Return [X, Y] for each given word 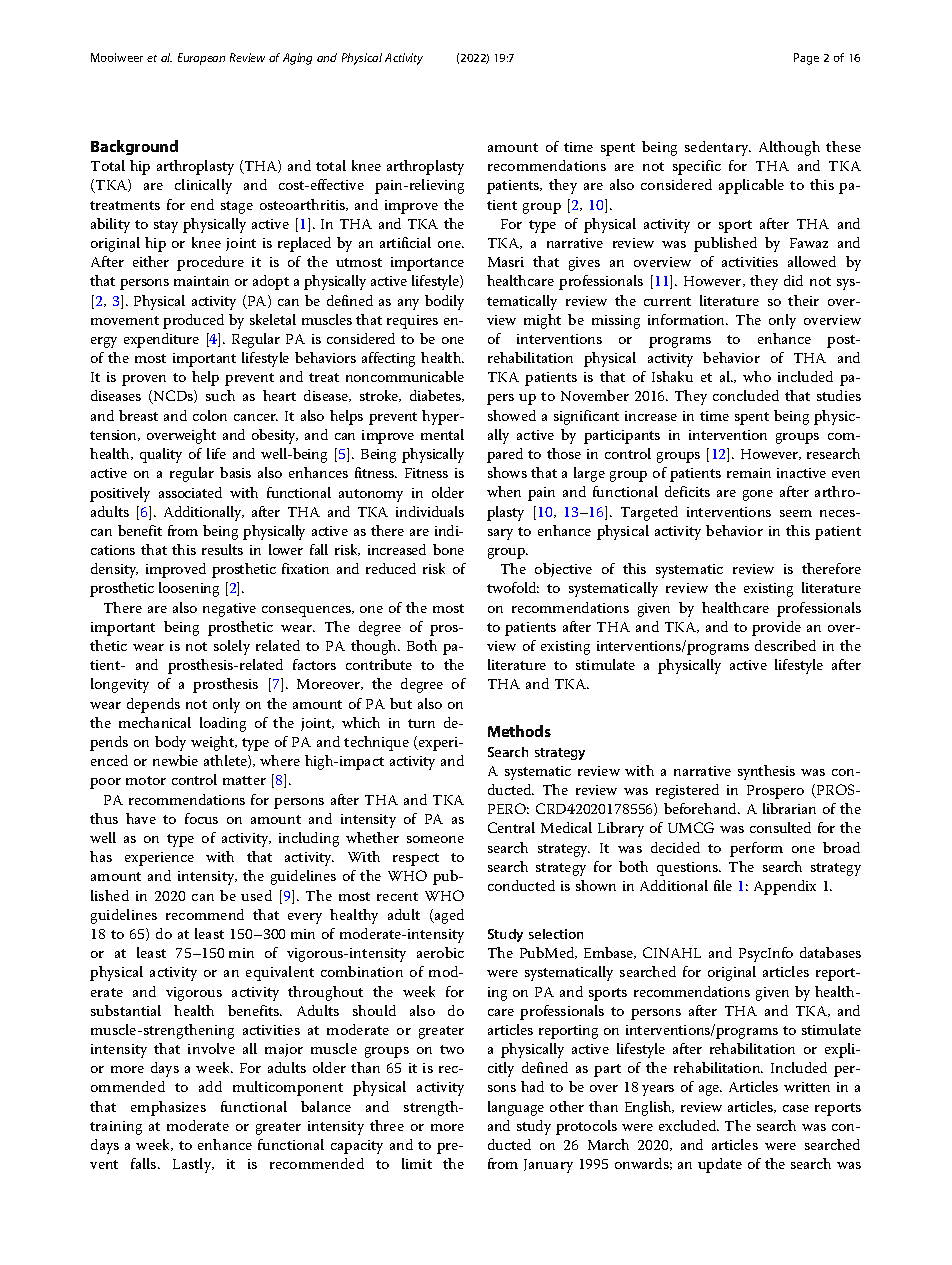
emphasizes [168, 1108]
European [201, 59]
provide [776, 628]
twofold [513, 587]
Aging [297, 59]
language [516, 1108]
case [796, 1108]
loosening [189, 589]
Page [806, 59]
